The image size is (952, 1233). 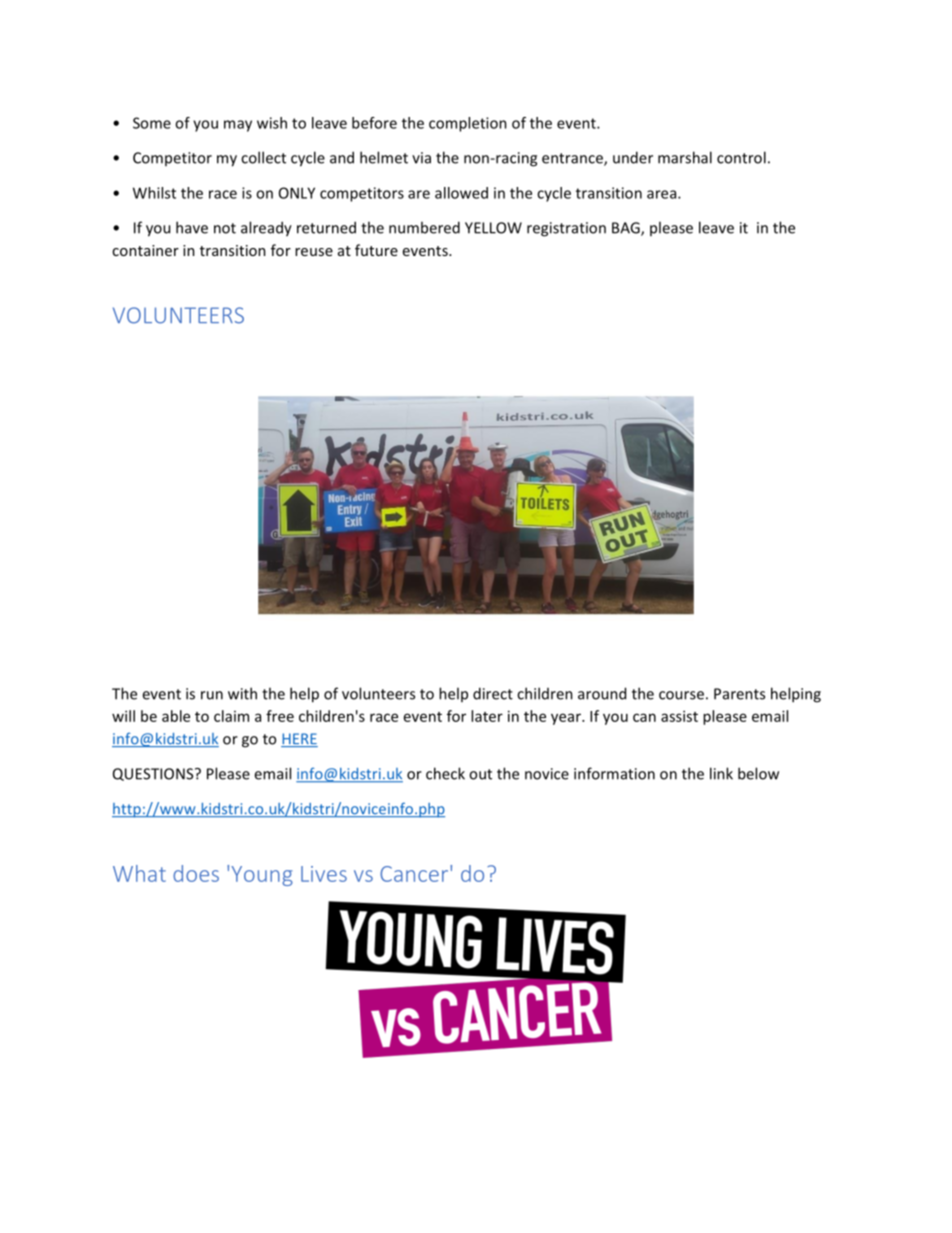 What do you see at coordinates (196, 873) in the screenshot?
I see `does` at bounding box center [196, 873].
